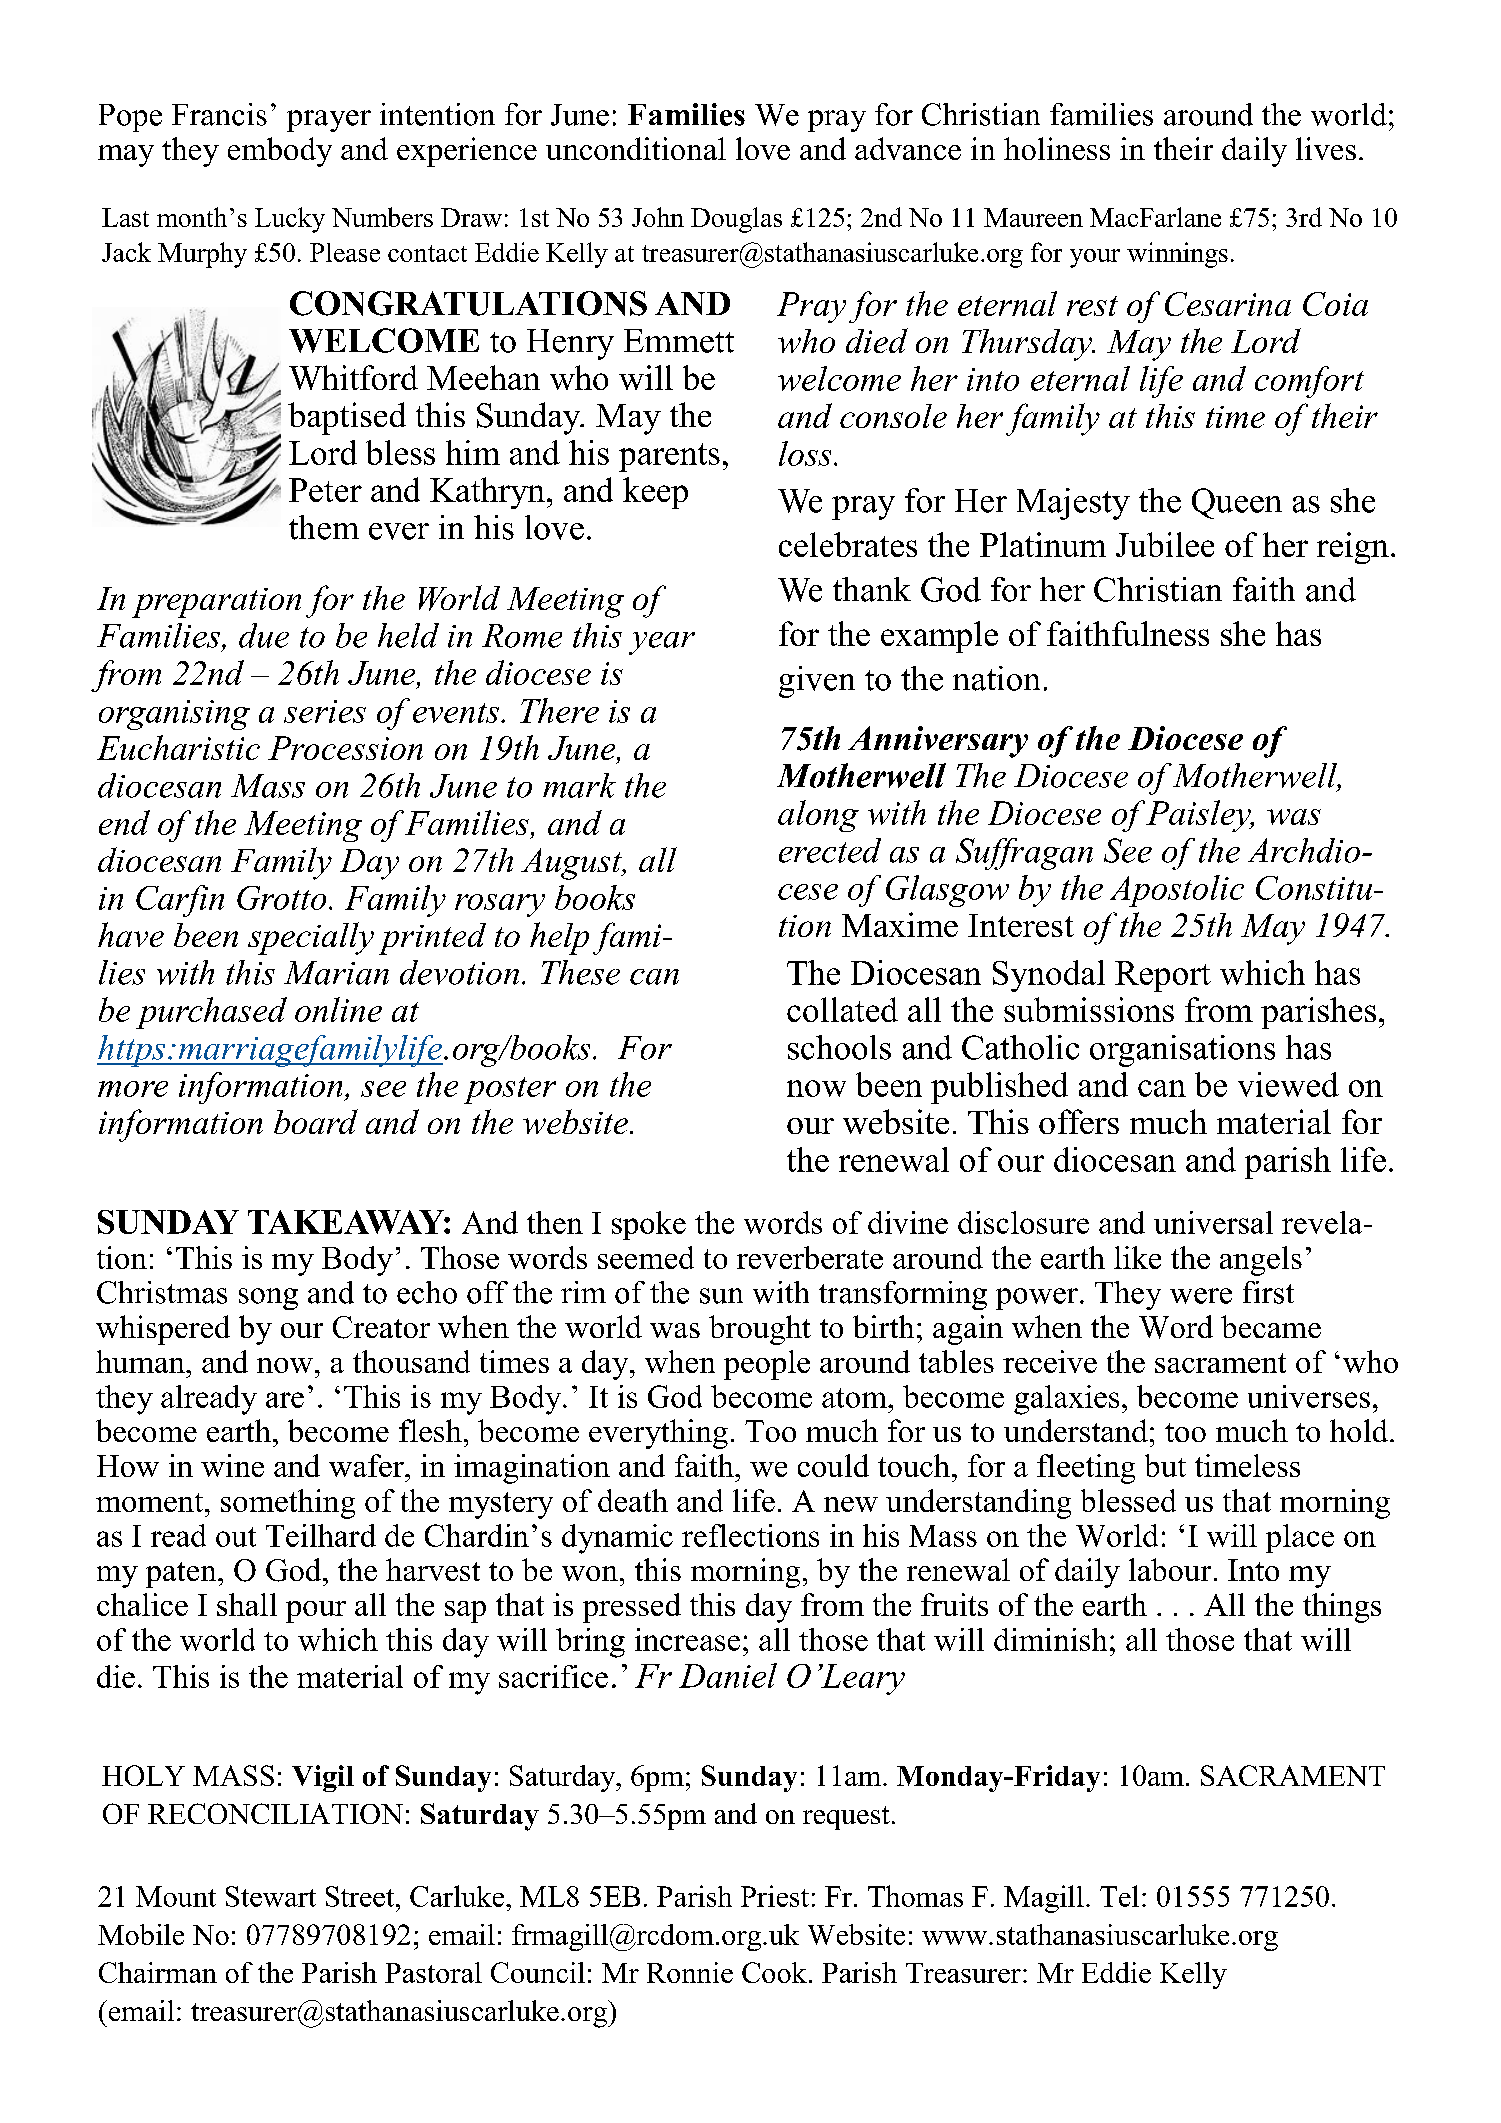  Describe the element at coordinates (833, 1465) in the screenshot. I see `could` at that location.
